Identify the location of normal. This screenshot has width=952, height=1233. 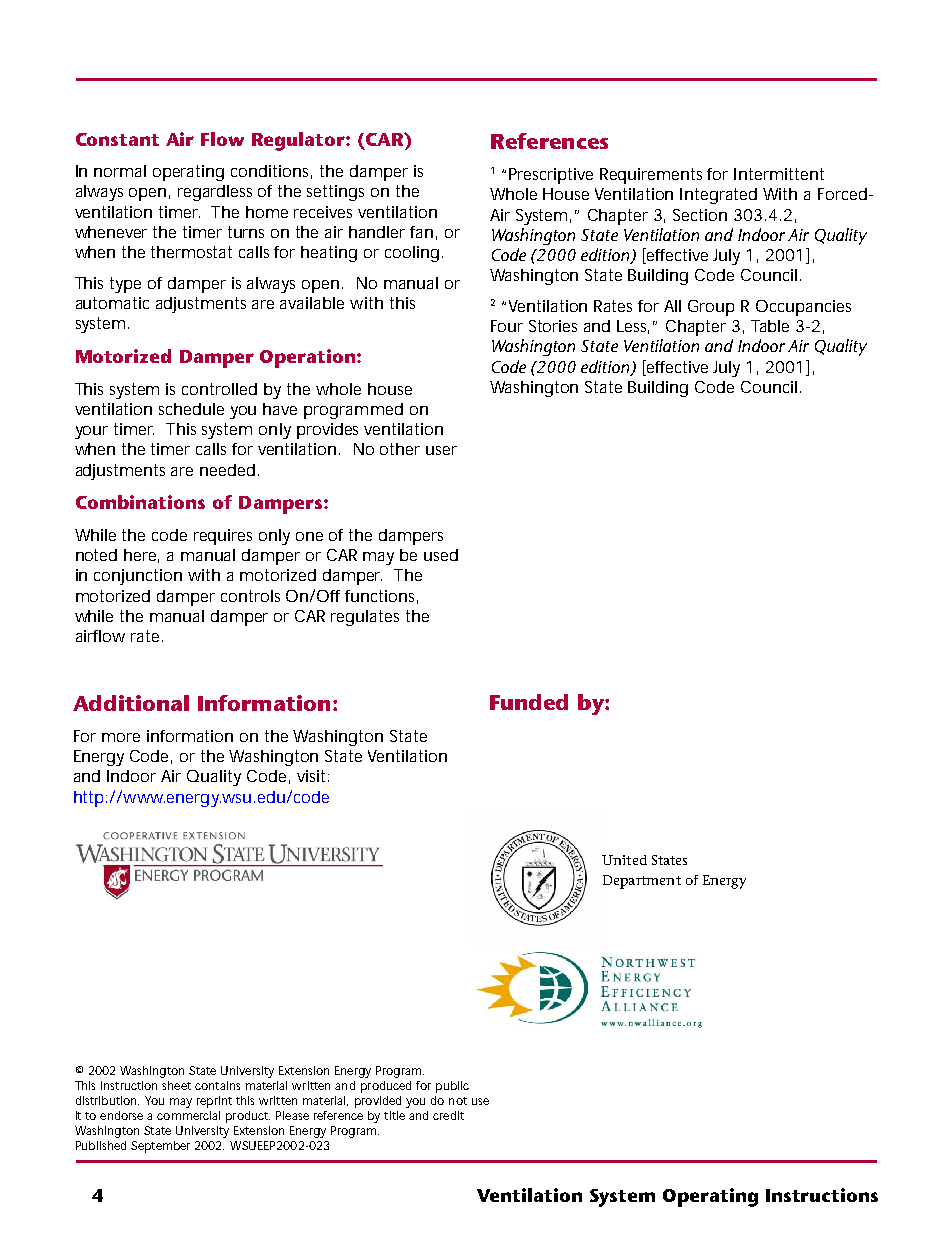
(120, 171).
